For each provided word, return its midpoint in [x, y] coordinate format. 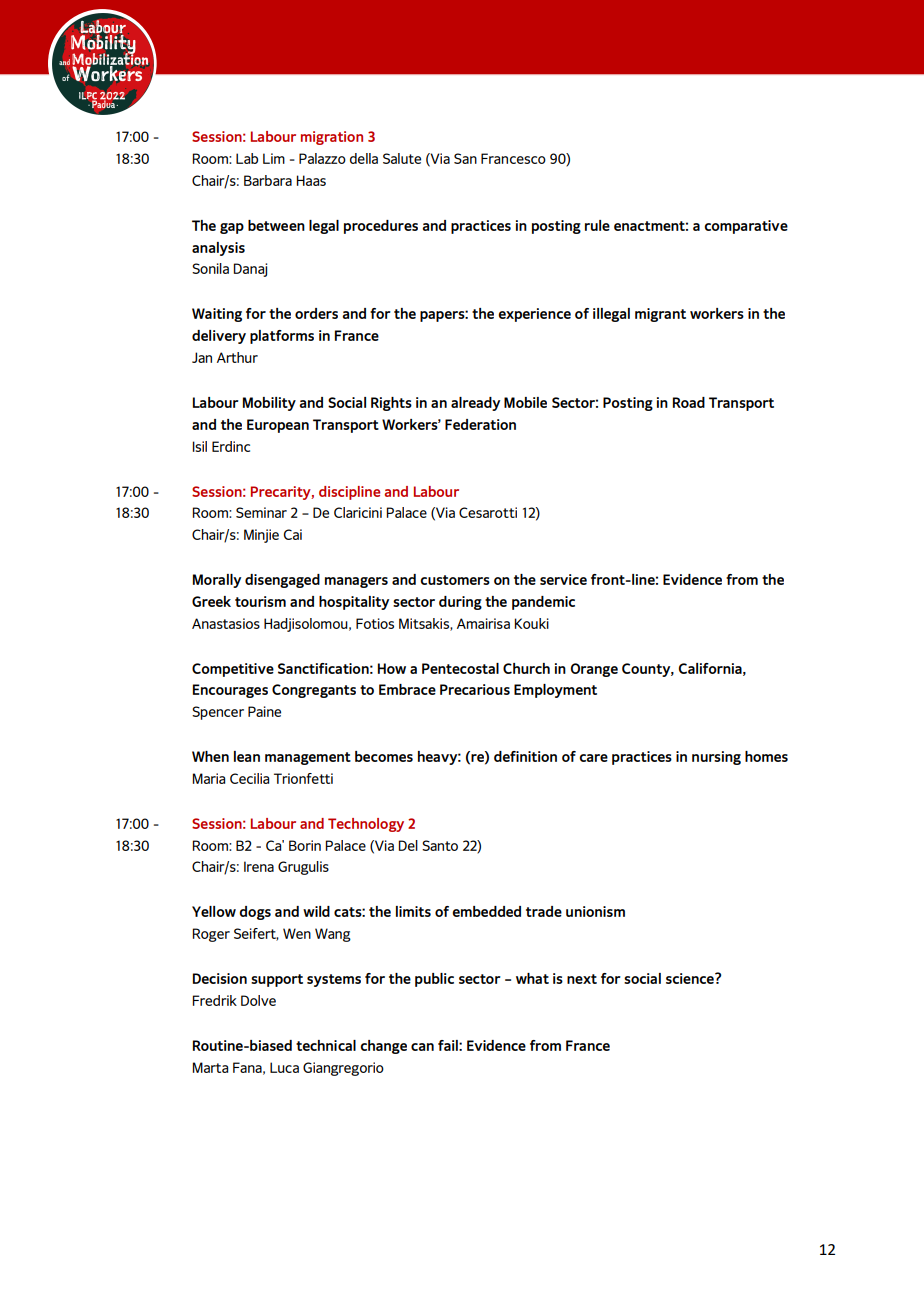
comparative [746, 227]
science [691, 978]
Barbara [268, 180]
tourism [260, 601]
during [460, 603]
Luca [284, 1067]
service [563, 579]
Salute [402, 158]
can [422, 1047]
